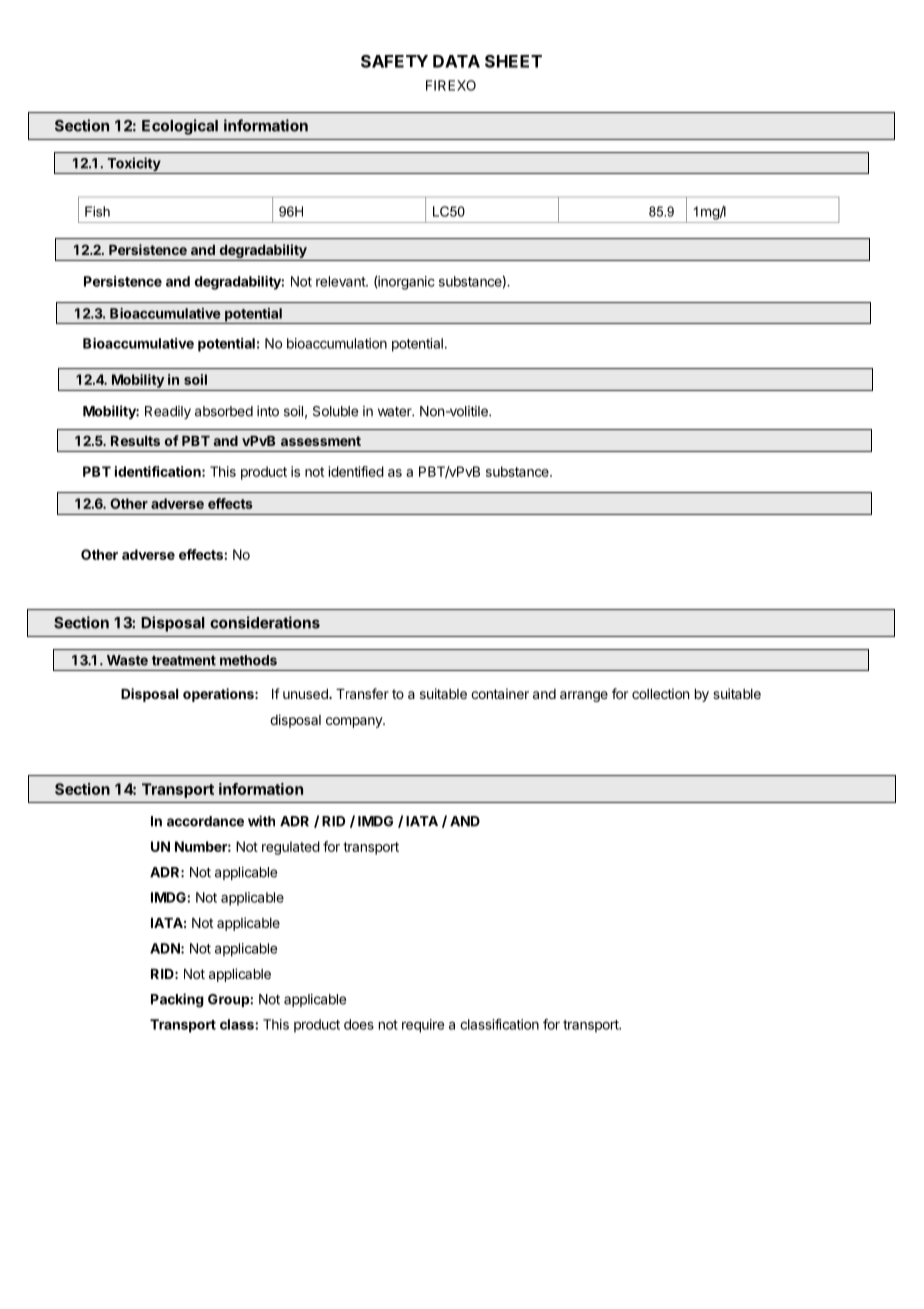 The height and width of the screenshot is (1309, 924). I want to click on treatment, so click(184, 661).
